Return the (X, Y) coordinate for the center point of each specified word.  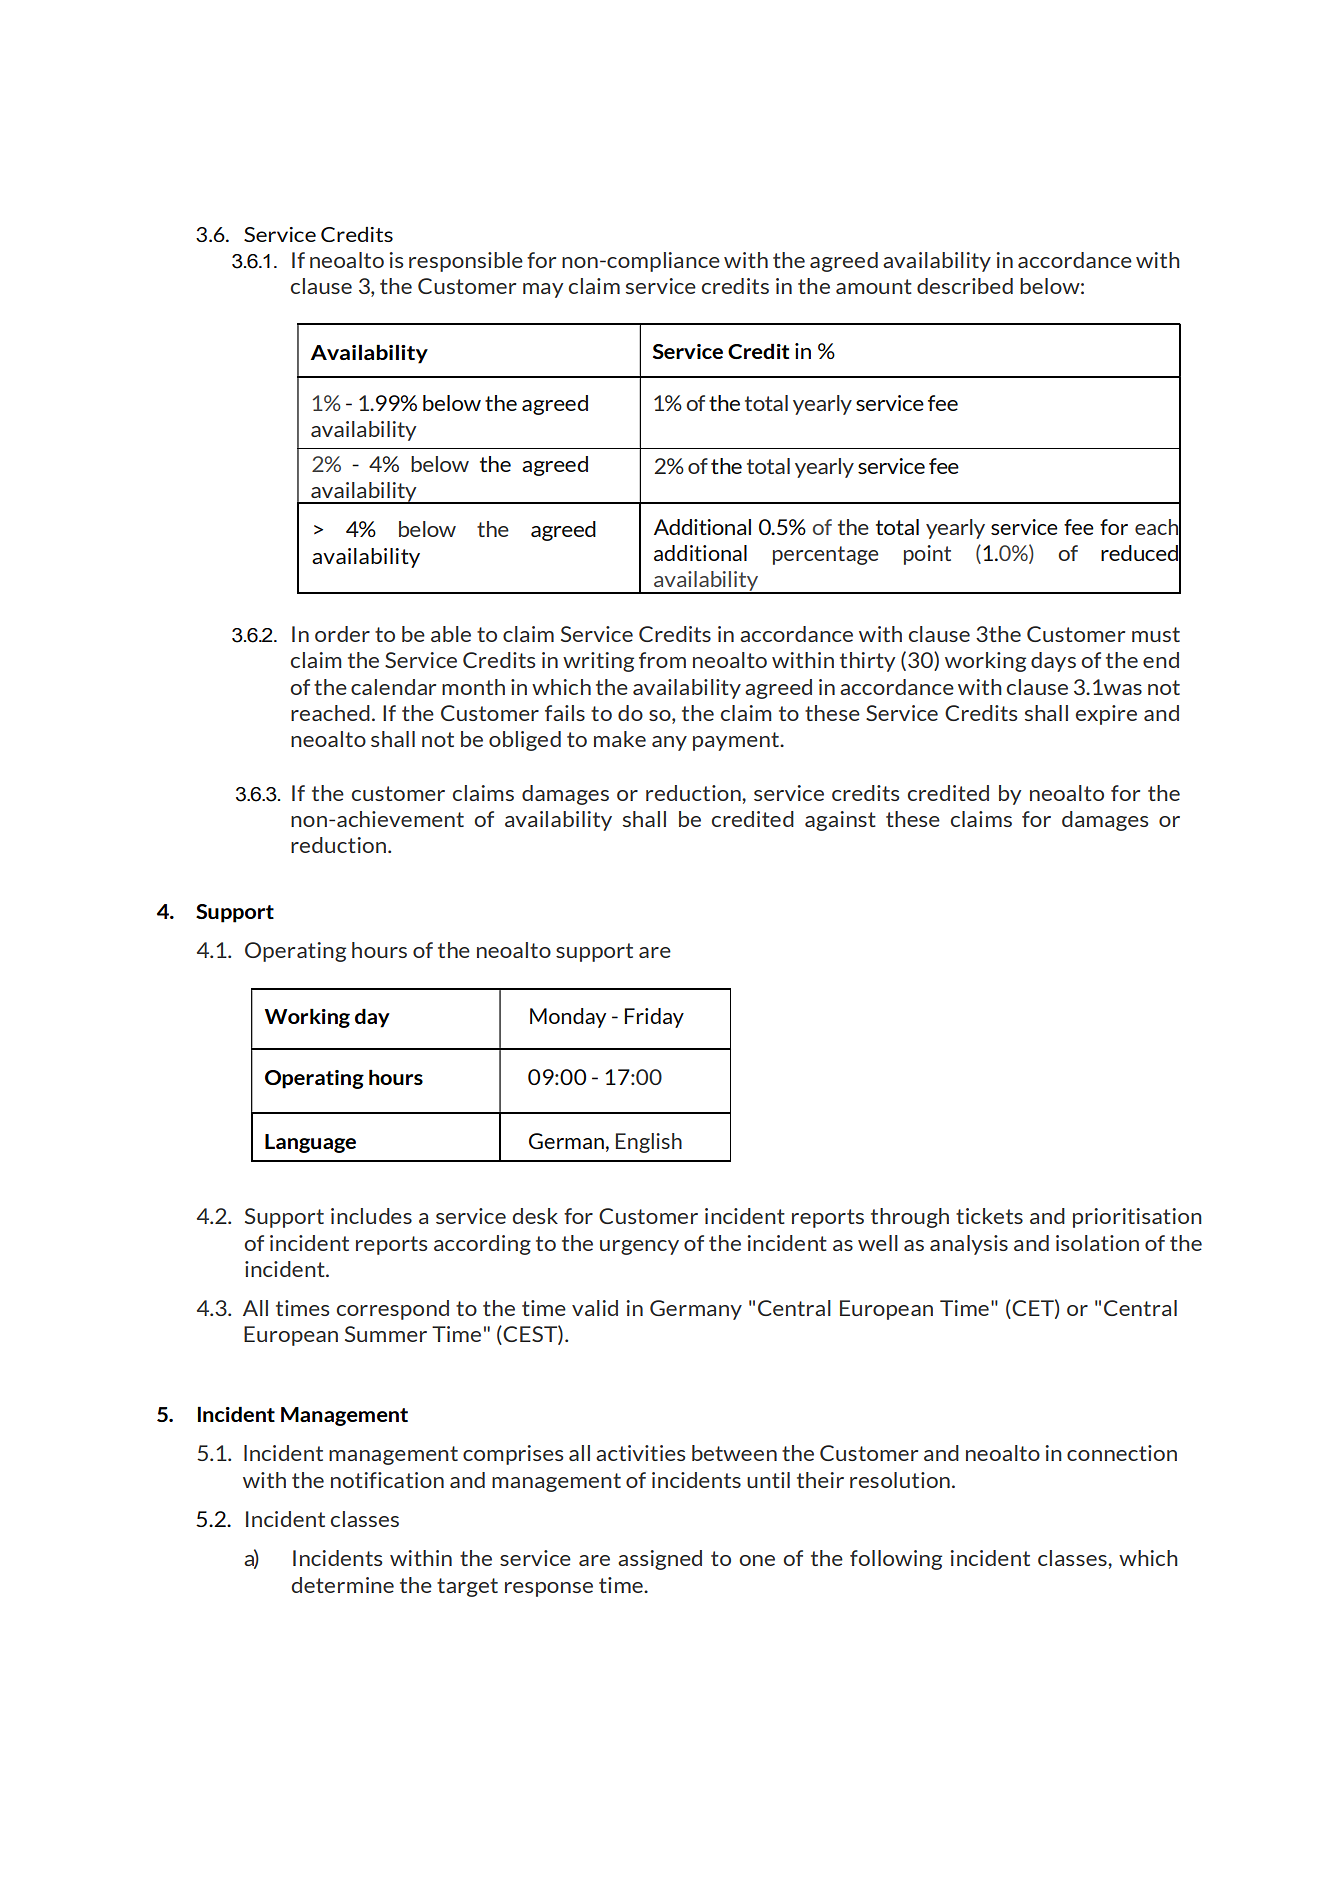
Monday (568, 1018)
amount (874, 286)
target (467, 1587)
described (965, 286)
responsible (466, 262)
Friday (654, 1018)
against (840, 821)
